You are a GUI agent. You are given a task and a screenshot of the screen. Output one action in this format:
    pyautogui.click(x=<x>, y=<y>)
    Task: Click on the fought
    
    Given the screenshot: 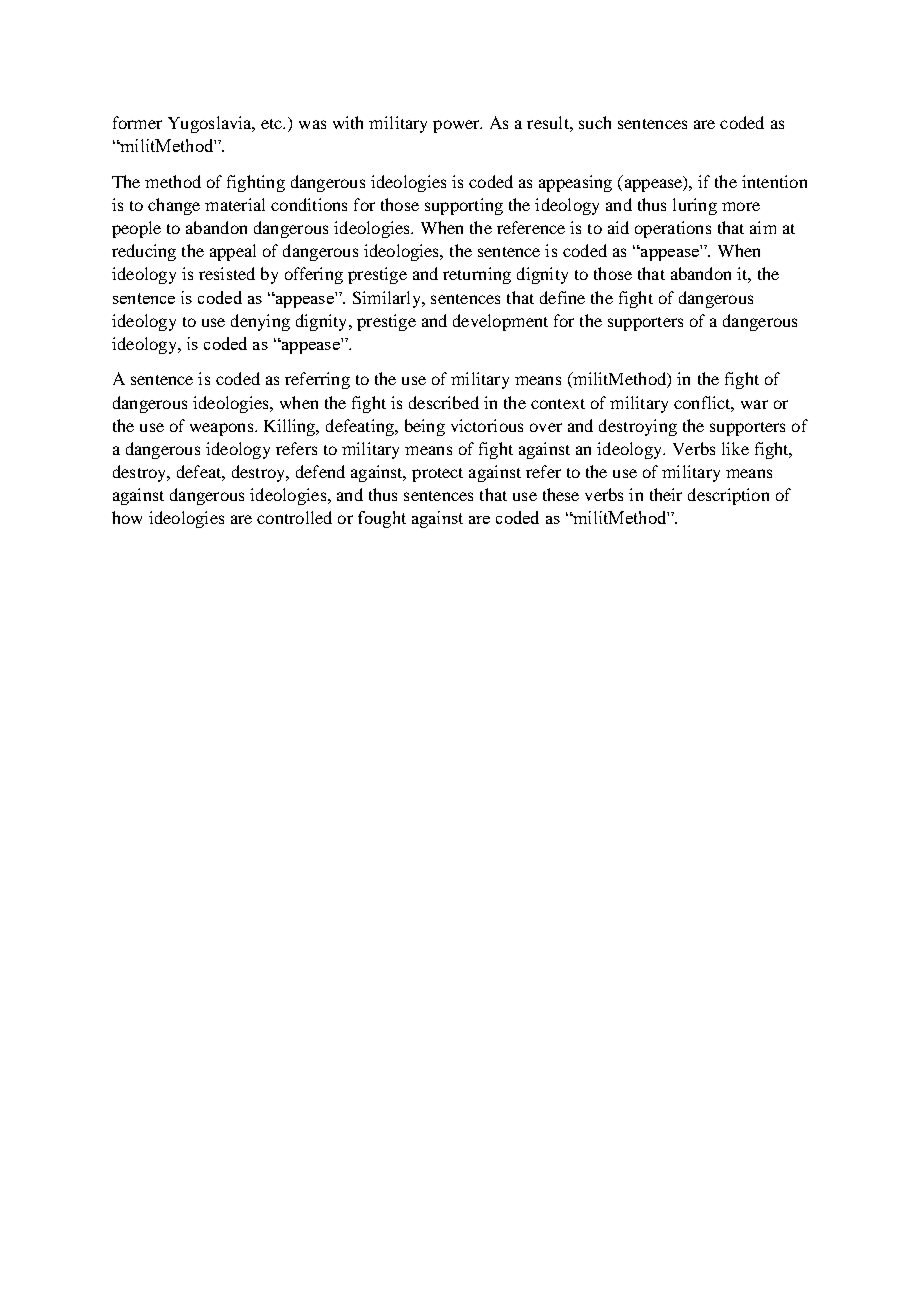 What is the action you would take?
    pyautogui.click(x=382, y=519)
